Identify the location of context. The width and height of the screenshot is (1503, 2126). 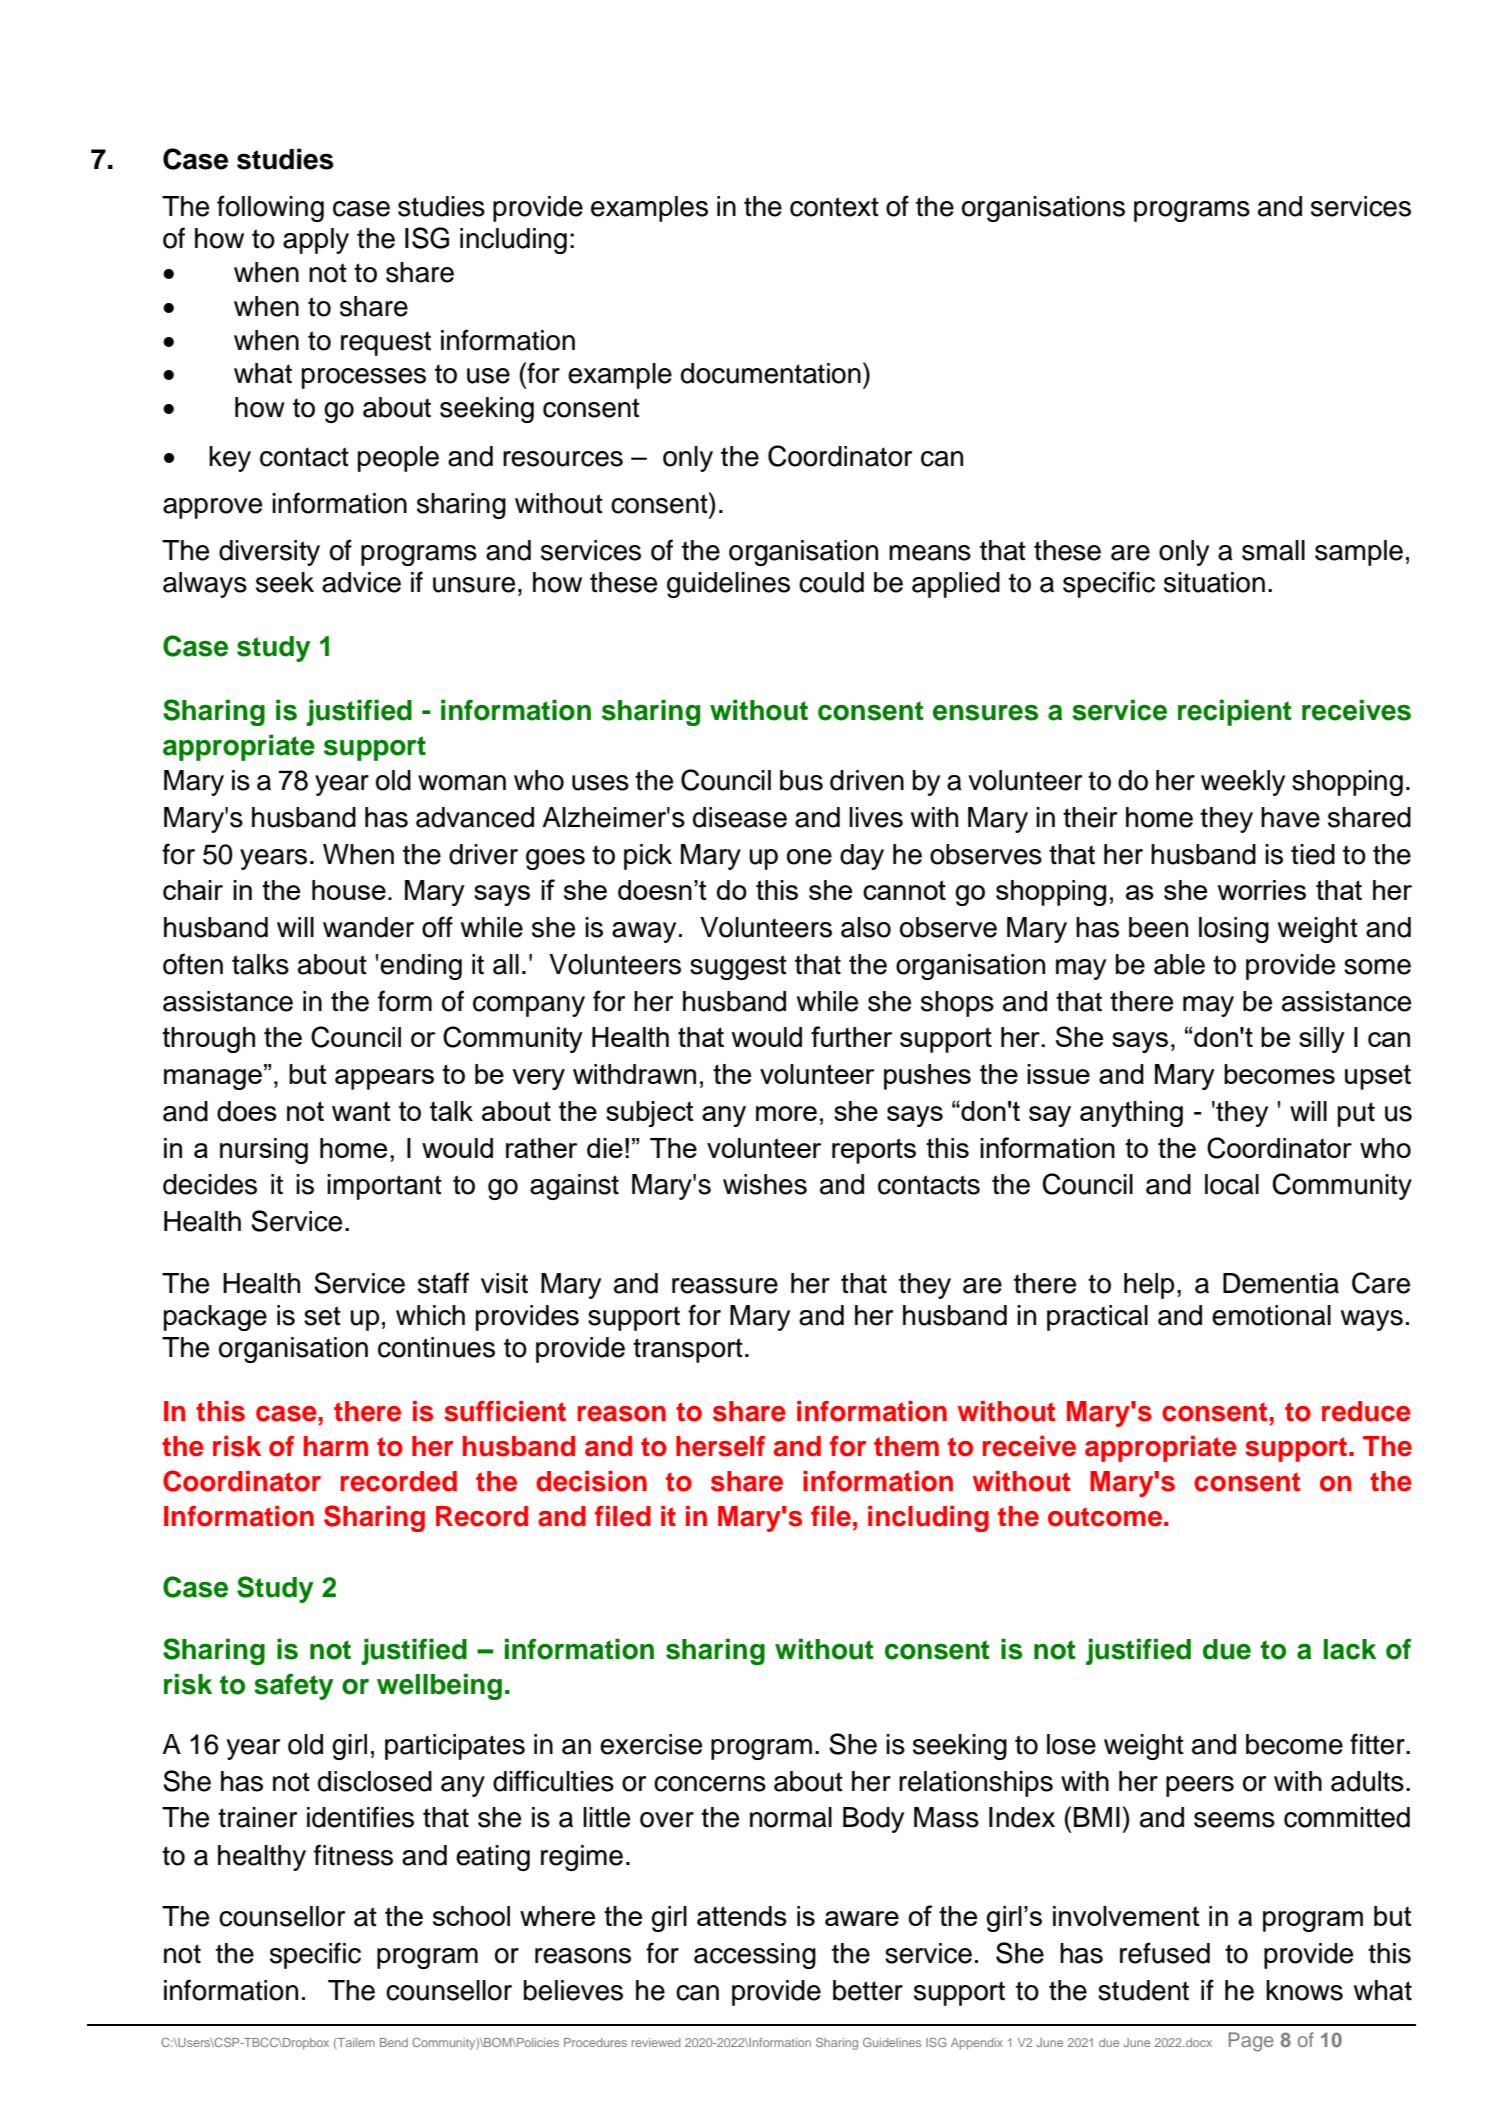
(834, 207).
